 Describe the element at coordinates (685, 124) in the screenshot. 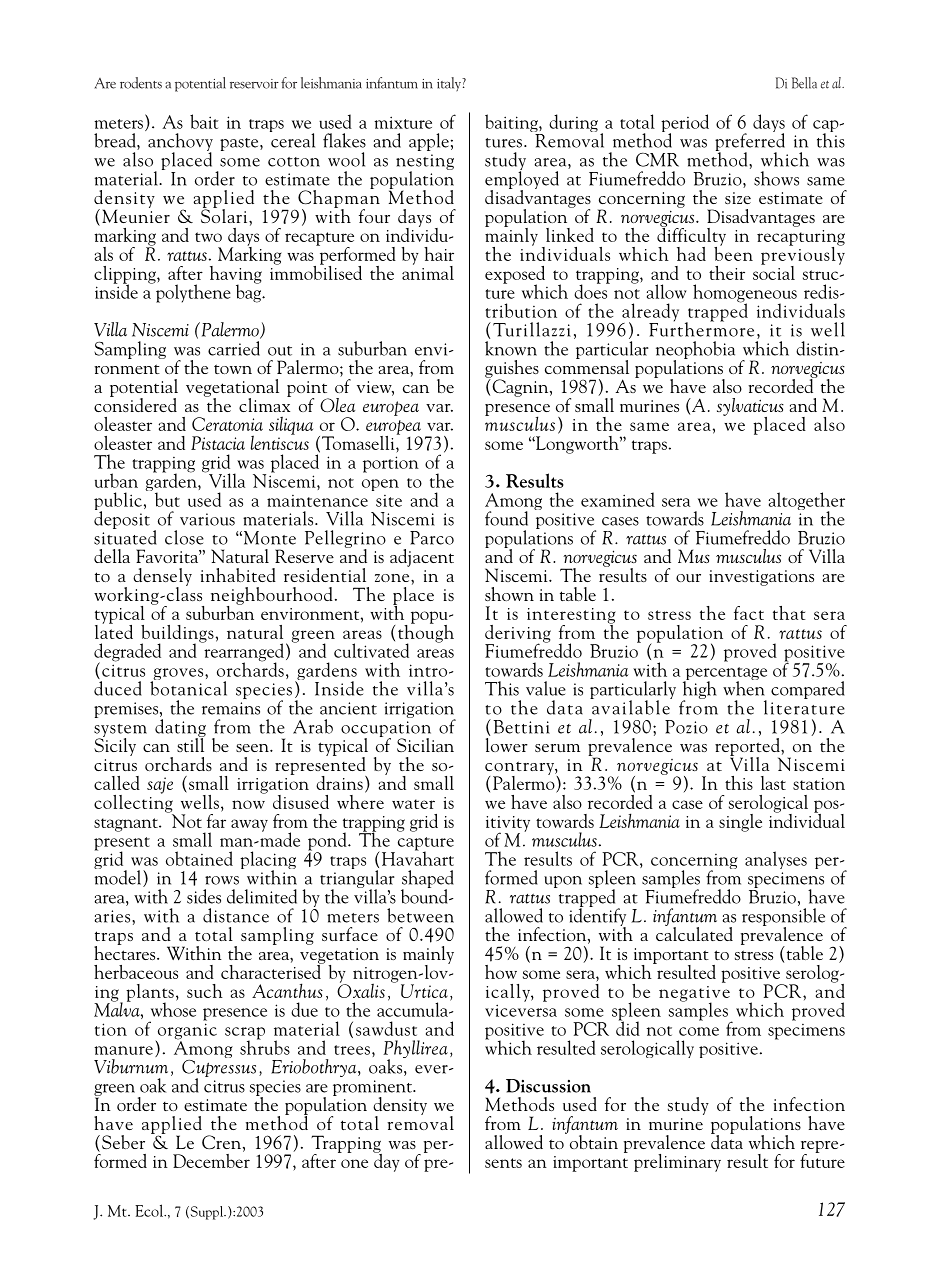

I see `period` at that location.
